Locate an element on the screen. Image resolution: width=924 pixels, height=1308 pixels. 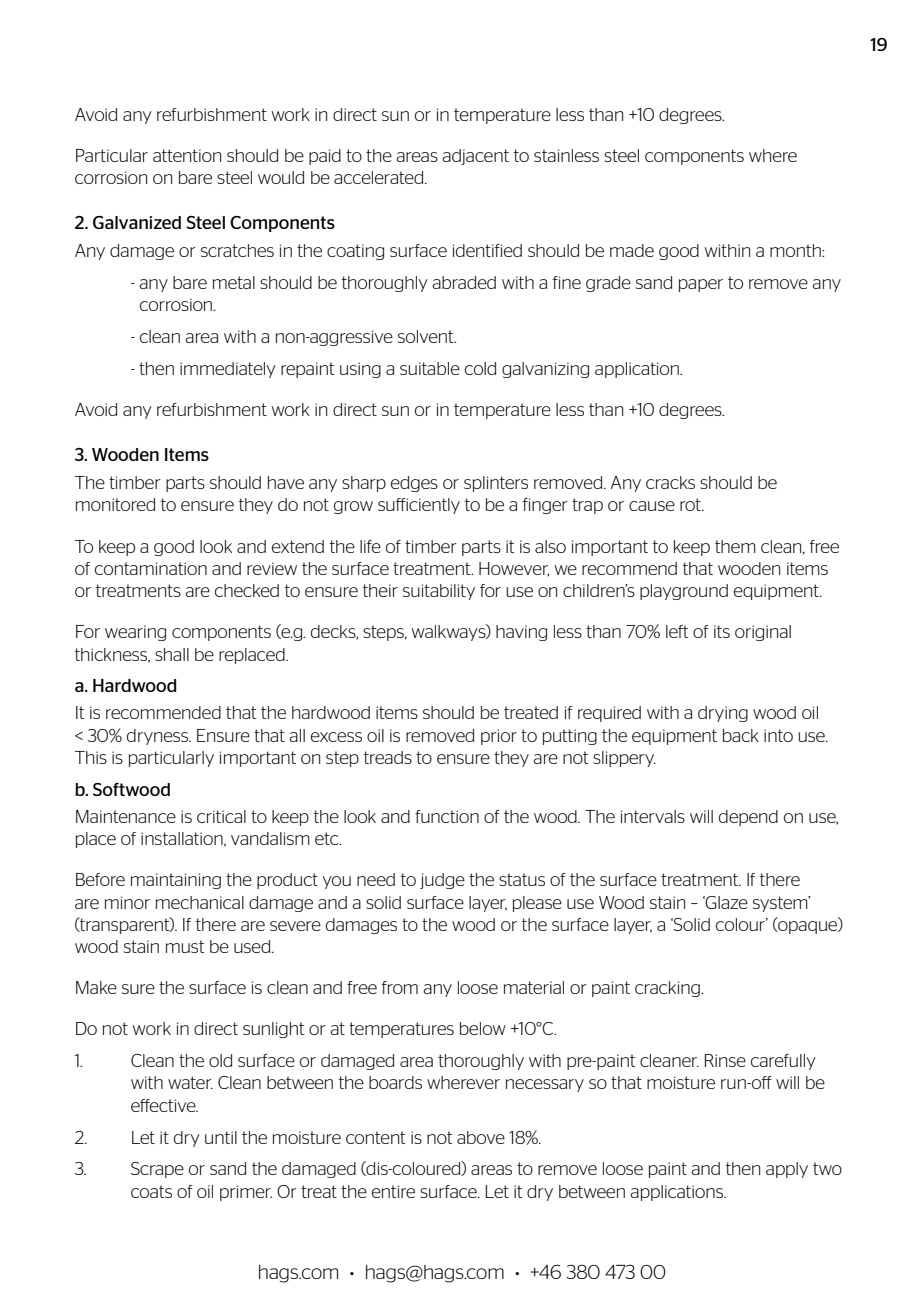
mechanical is located at coordinates (200, 902).
